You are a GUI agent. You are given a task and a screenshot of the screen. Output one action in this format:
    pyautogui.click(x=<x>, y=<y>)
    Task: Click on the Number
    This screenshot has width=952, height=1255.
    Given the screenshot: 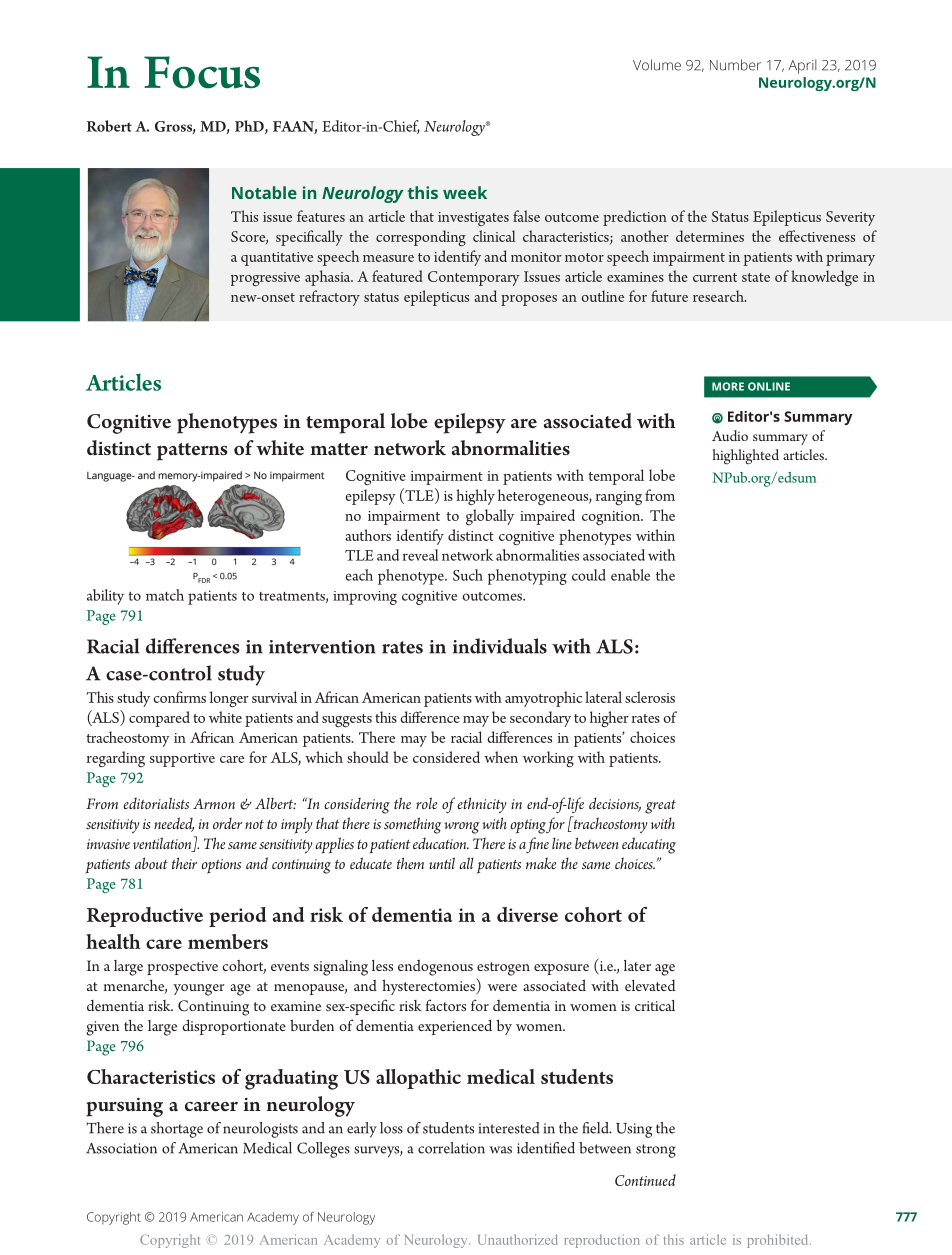 What is the action you would take?
    pyautogui.click(x=735, y=65)
